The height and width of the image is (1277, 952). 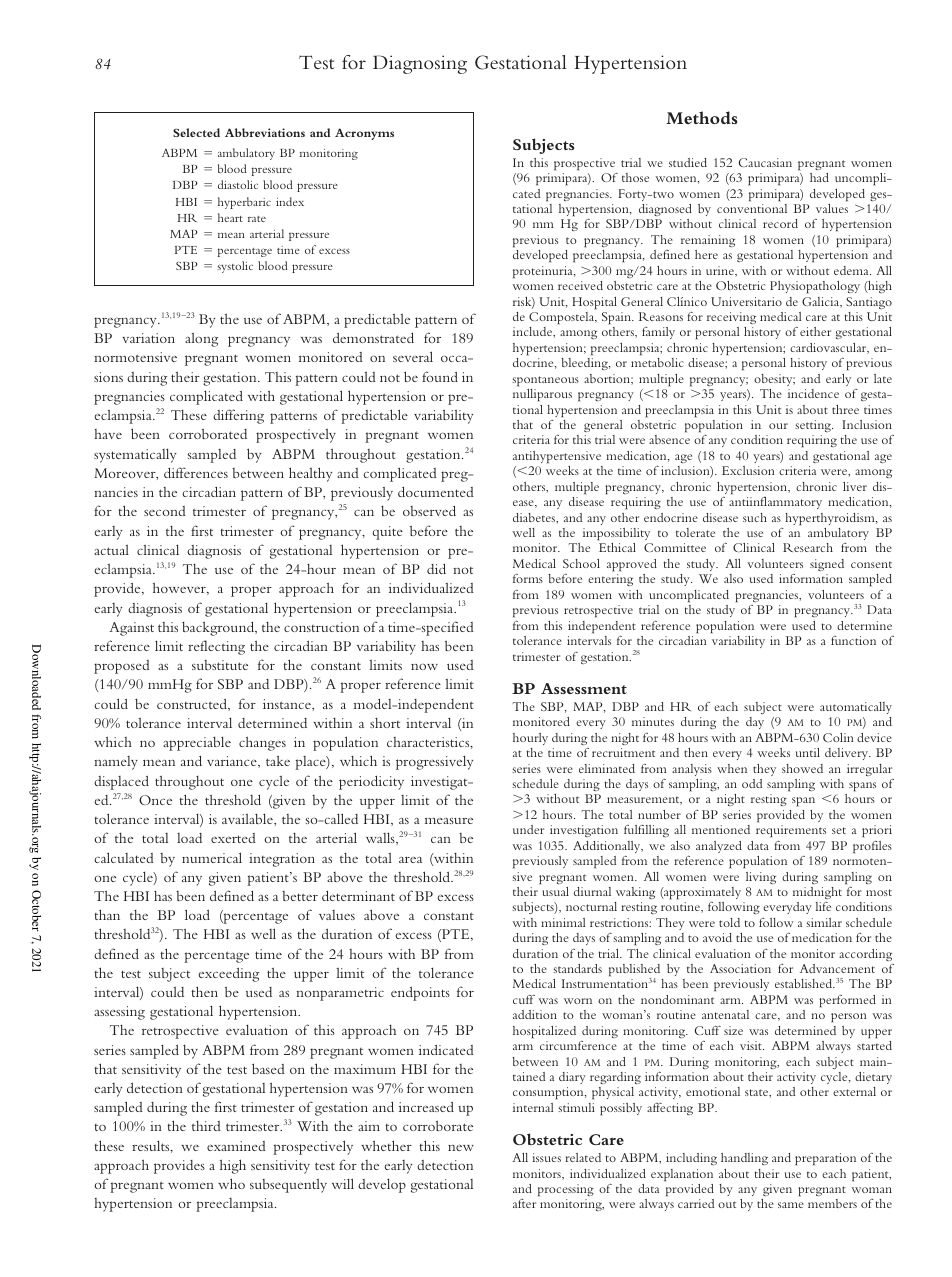 What do you see at coordinates (201, 340) in the image?
I see `along` at bounding box center [201, 340].
